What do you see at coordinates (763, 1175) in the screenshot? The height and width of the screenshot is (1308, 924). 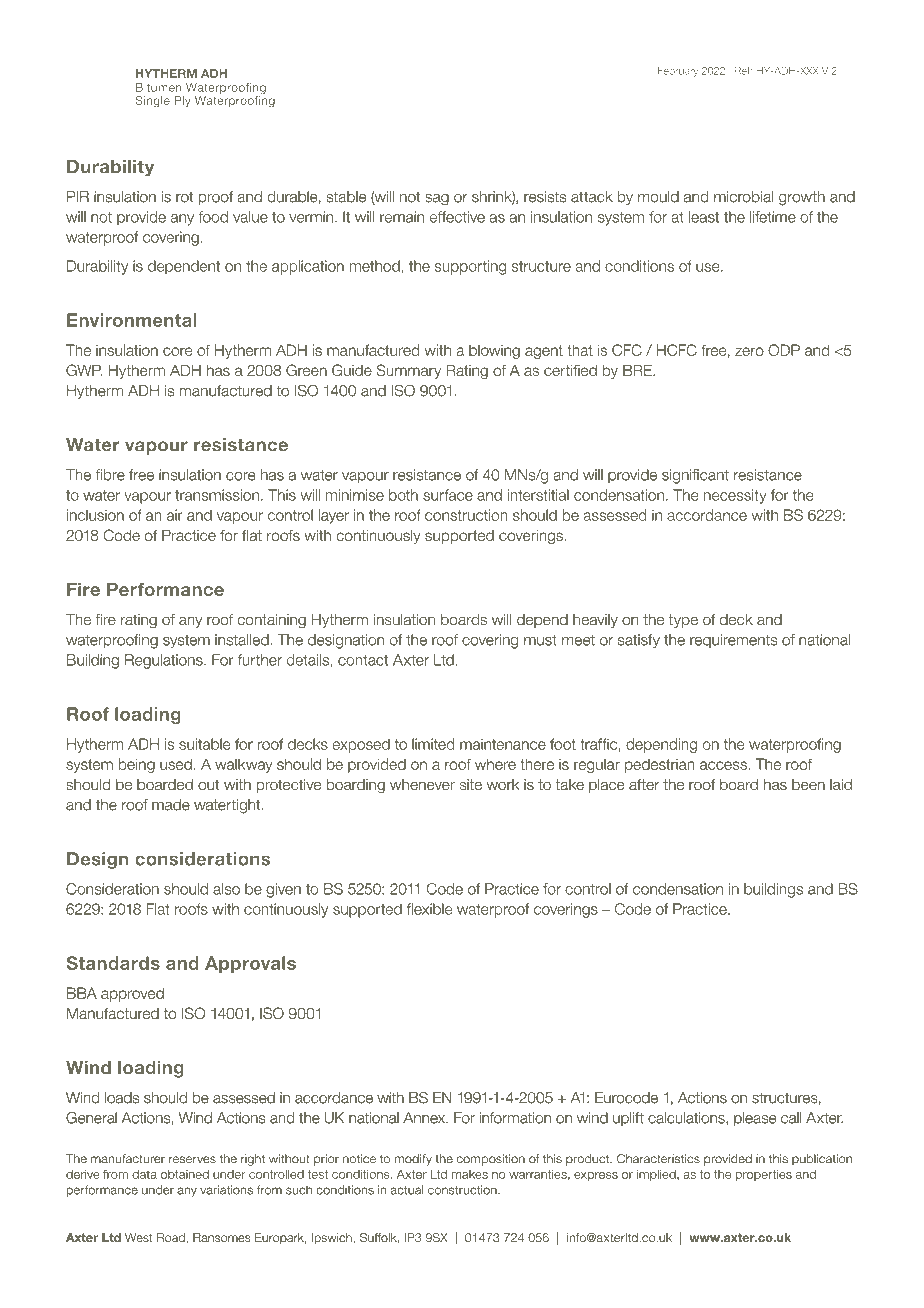 I see `properties` at bounding box center [763, 1175].
